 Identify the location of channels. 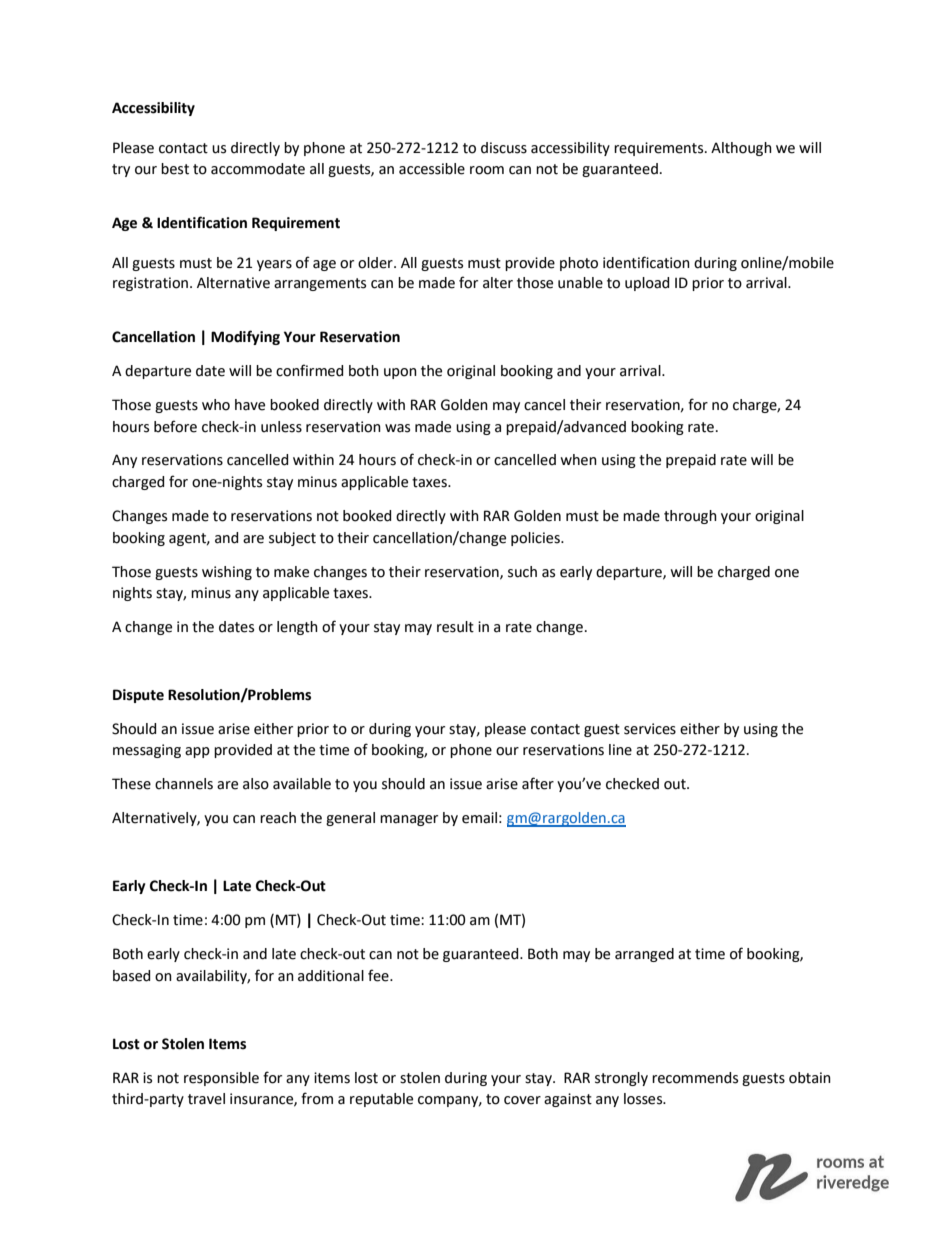
(184, 784).
